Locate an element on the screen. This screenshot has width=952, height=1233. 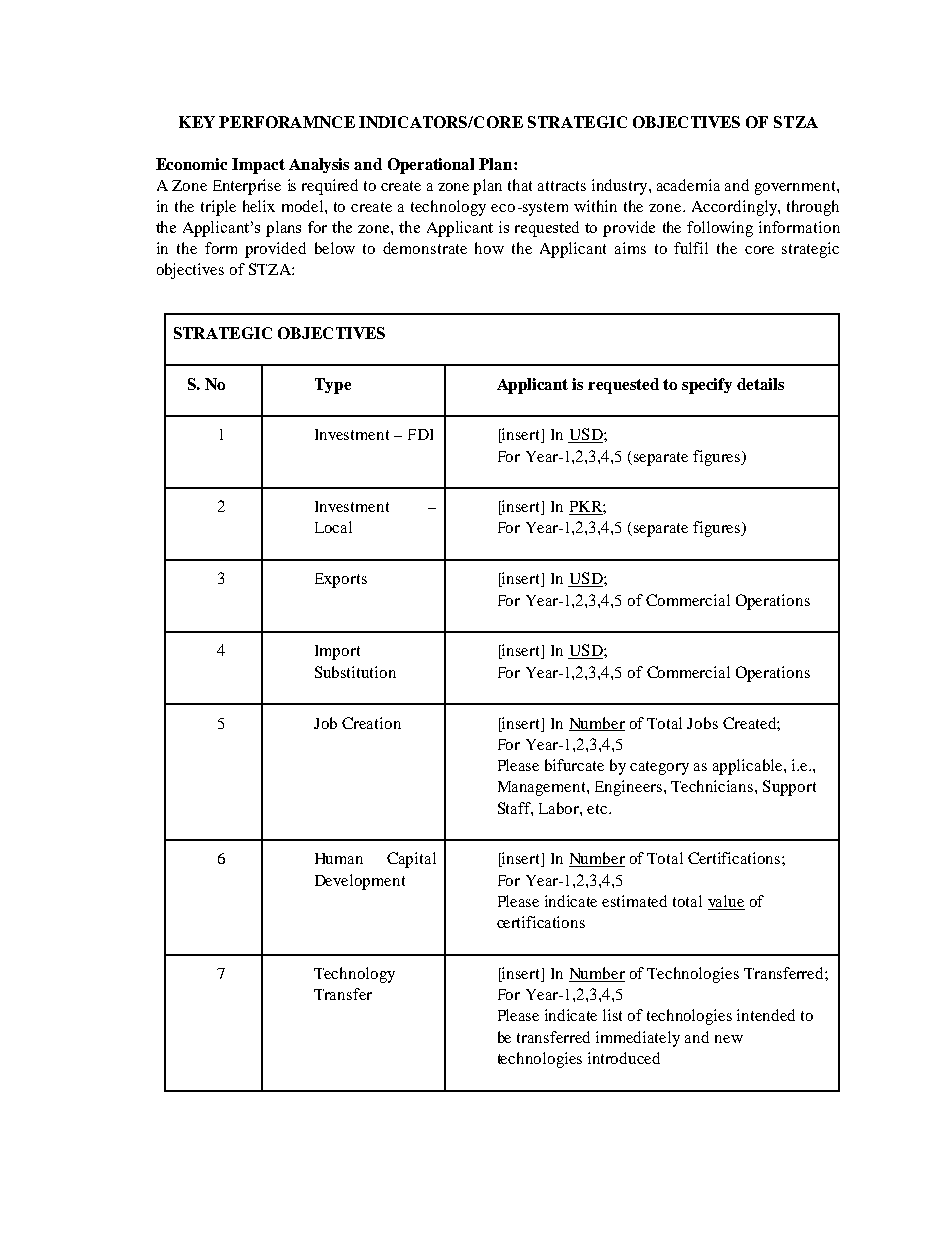
academia is located at coordinates (688, 185).
